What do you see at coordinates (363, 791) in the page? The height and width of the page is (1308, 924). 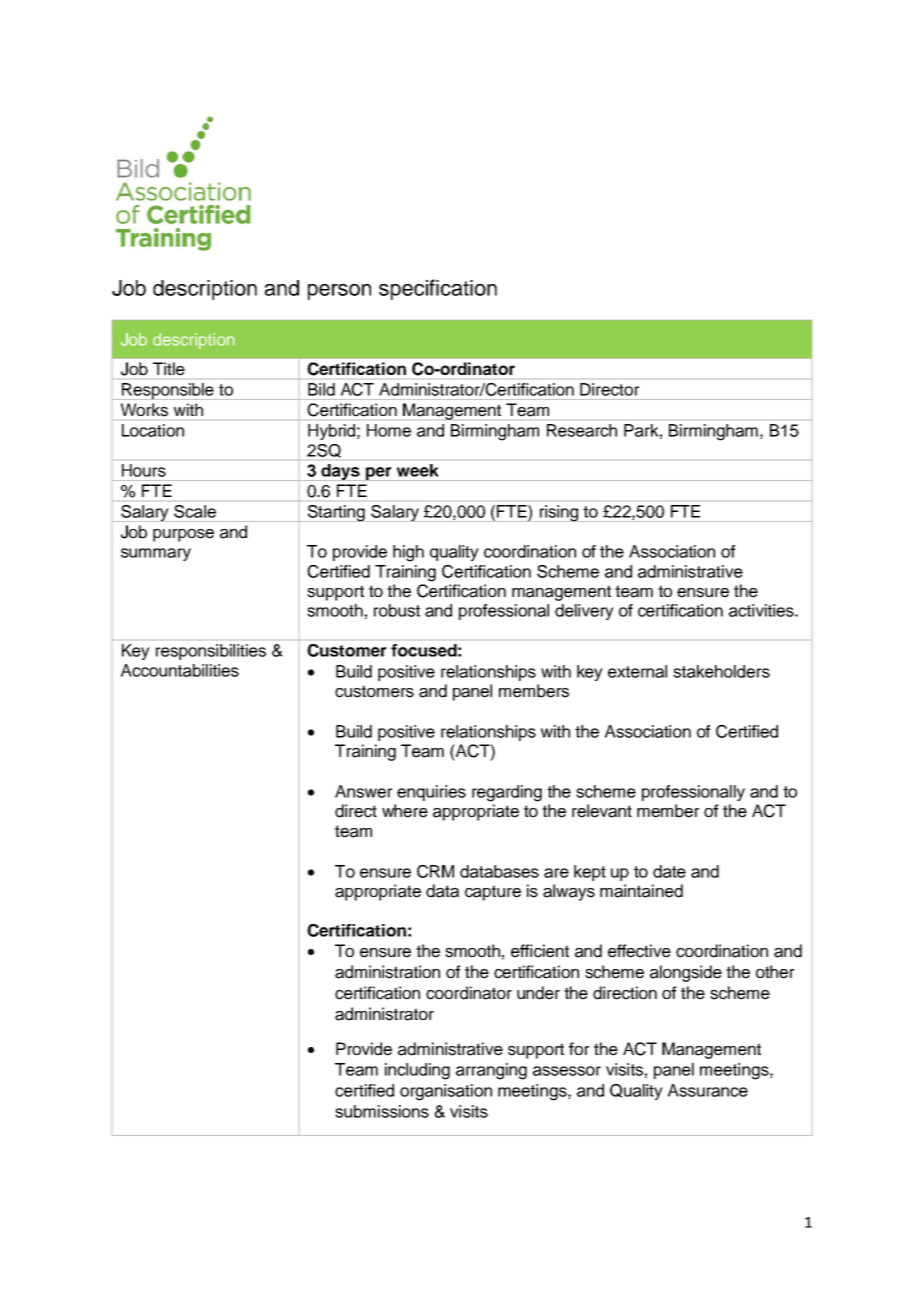 I see `Answer` at bounding box center [363, 791].
